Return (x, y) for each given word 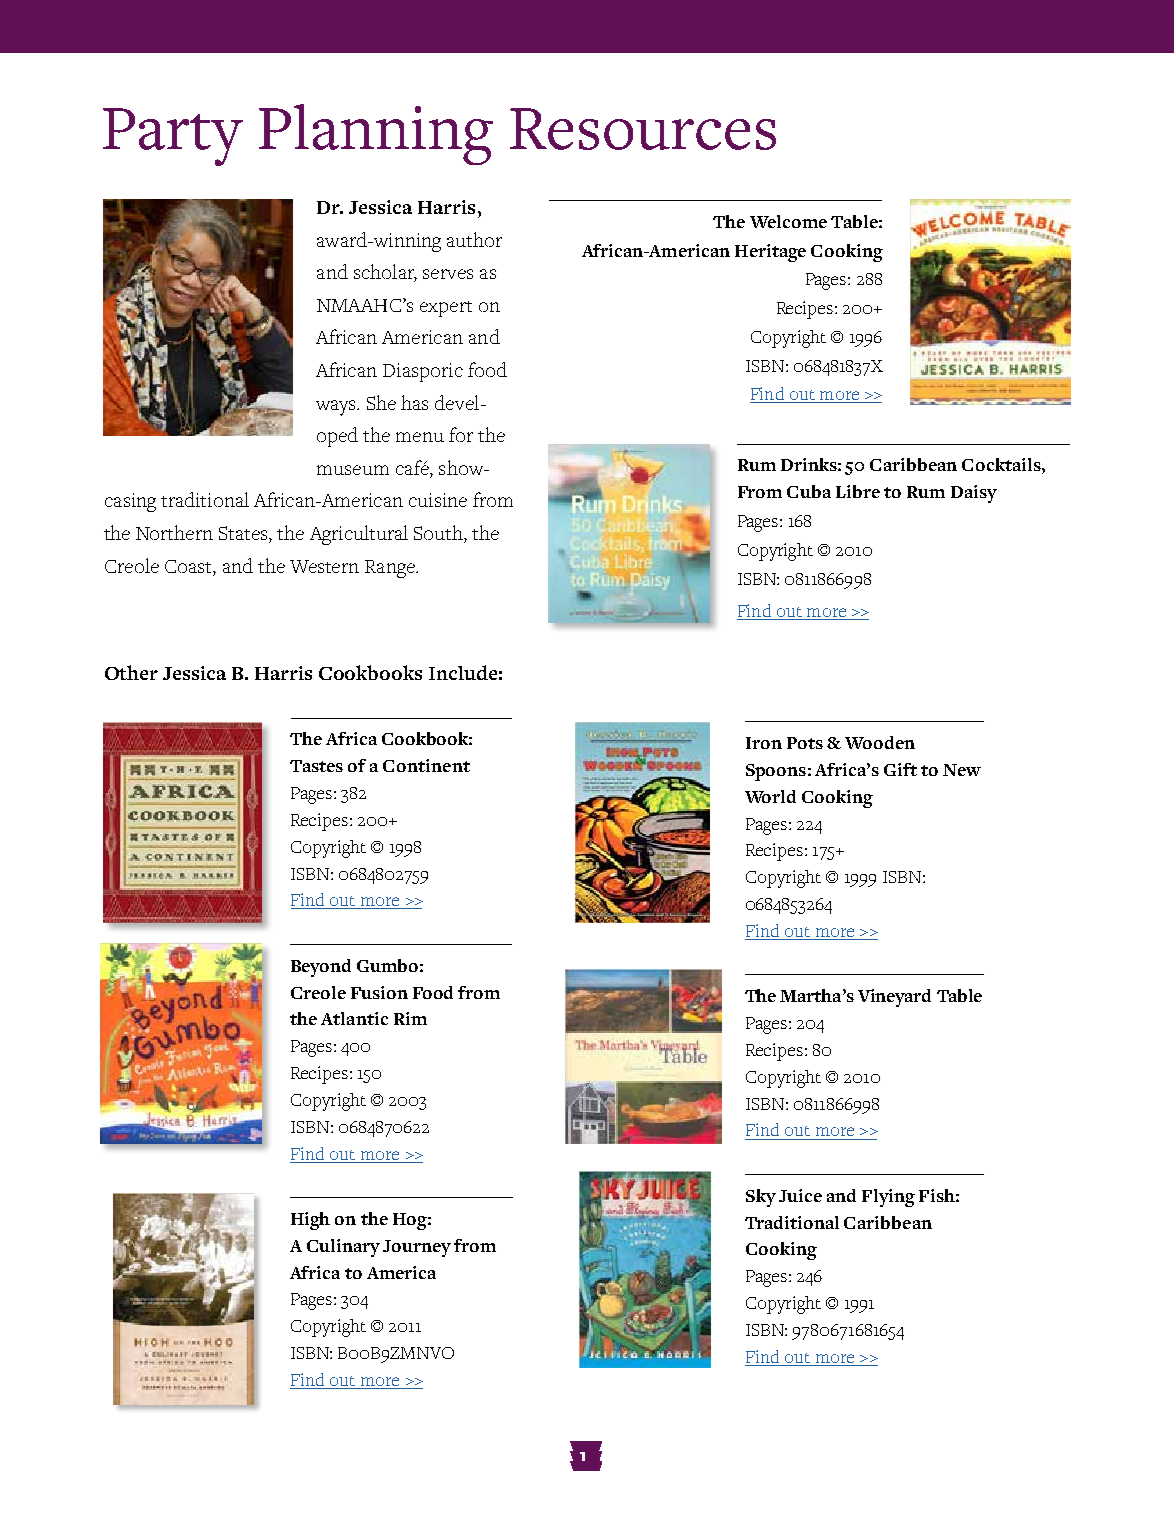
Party (173, 137)
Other (131, 672)
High (310, 1221)
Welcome (788, 221)
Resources (643, 129)
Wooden (880, 742)
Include (463, 672)
